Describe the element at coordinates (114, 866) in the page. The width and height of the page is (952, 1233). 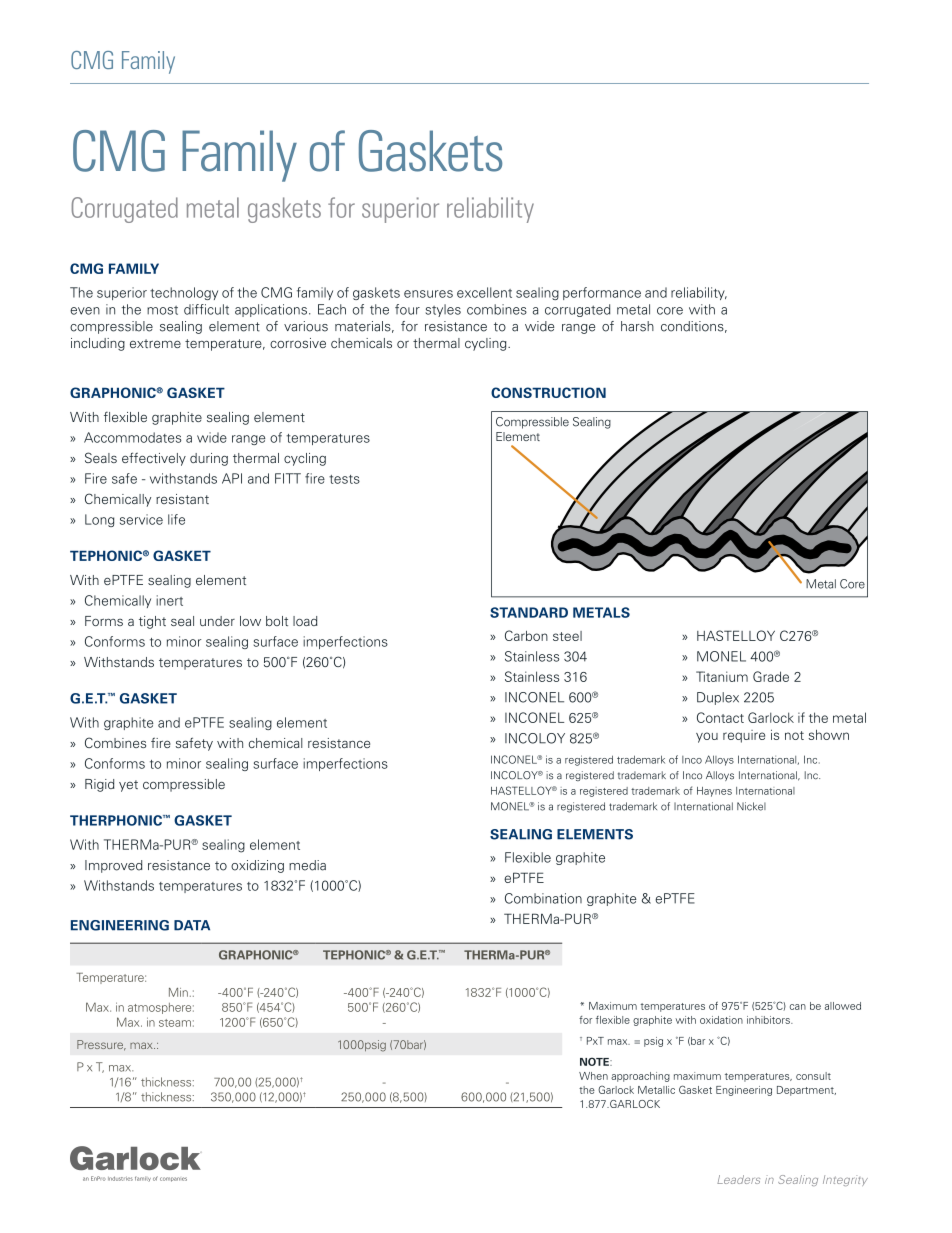
I see `Improved` at that location.
